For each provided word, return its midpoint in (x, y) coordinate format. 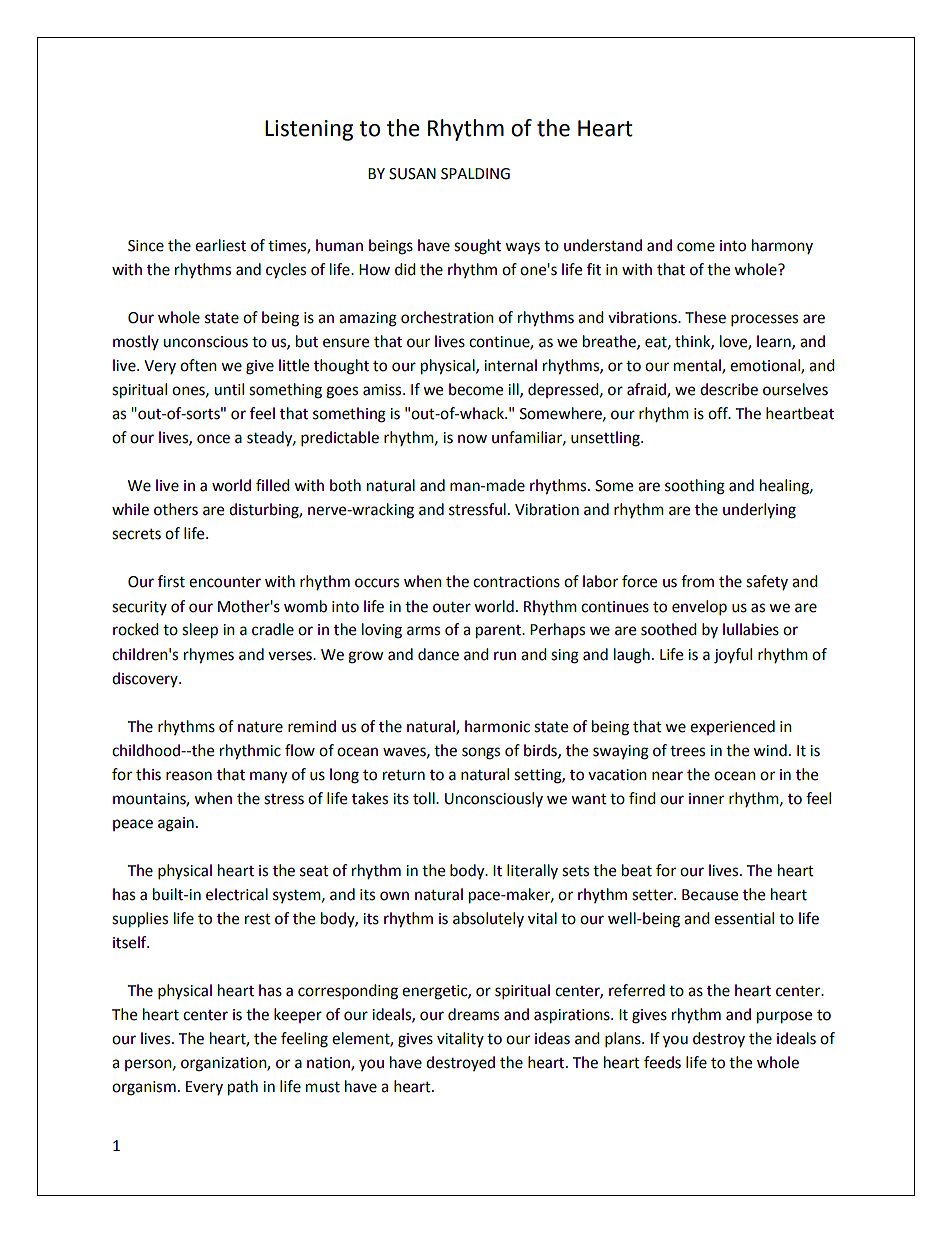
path (243, 1088)
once (213, 439)
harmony (782, 246)
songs (481, 753)
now (472, 439)
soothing (695, 487)
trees (687, 751)
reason (189, 776)
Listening (309, 130)
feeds (662, 1062)
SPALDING (475, 174)
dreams (473, 1014)
